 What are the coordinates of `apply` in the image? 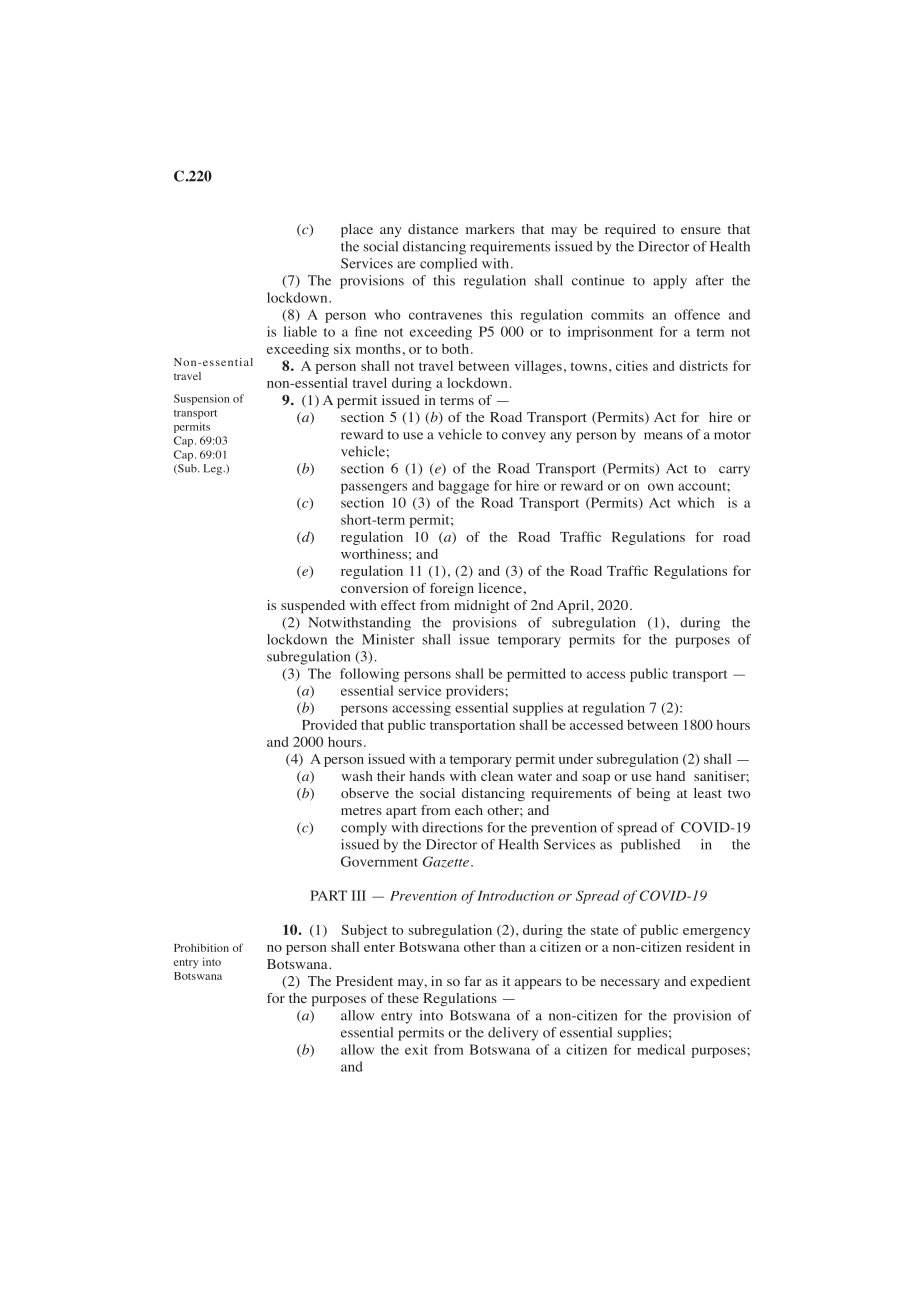 It's located at (670, 282).
